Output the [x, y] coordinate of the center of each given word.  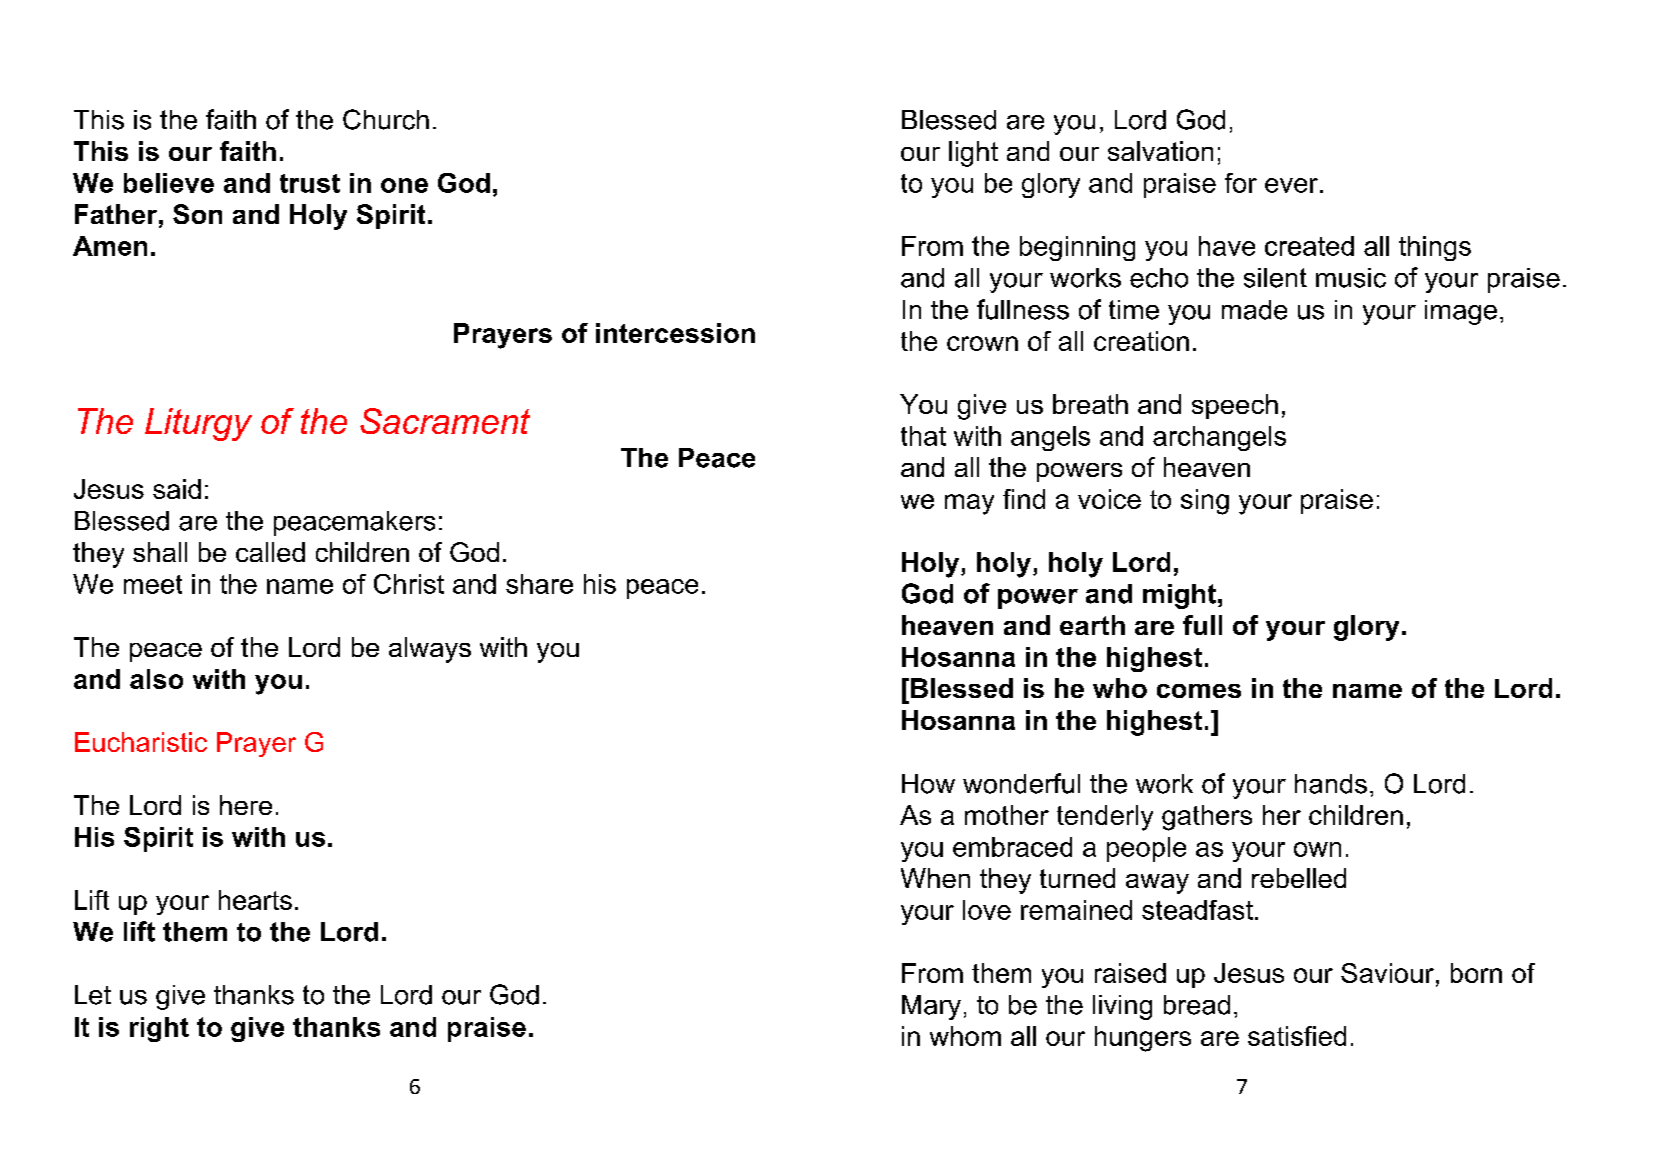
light [973, 154]
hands [1331, 784]
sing [1205, 502]
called [270, 552]
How [928, 784]
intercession [675, 333]
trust [310, 183]
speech [1235, 406]
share [539, 584]
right [159, 1029]
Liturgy [198, 424]
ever [1293, 185]
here [246, 805]
